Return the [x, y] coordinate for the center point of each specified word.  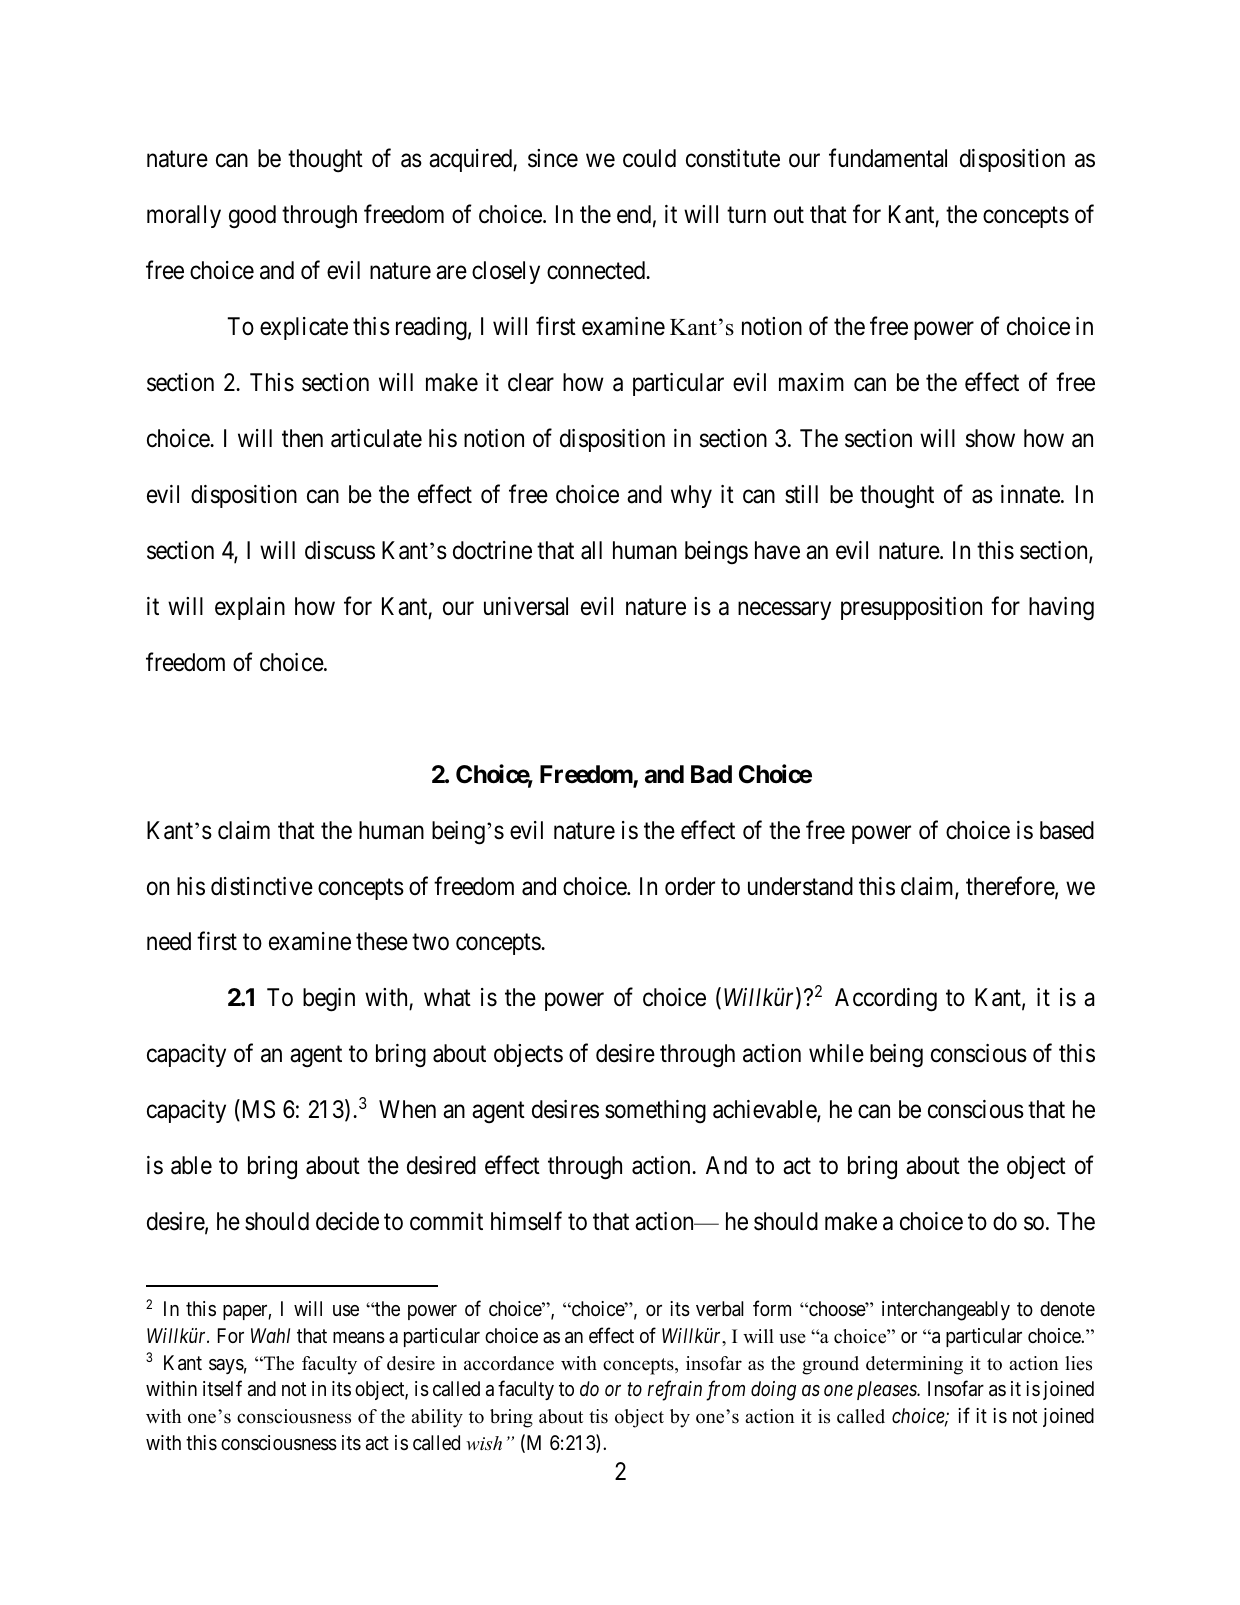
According [886, 1000]
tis [598, 1416]
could [649, 158]
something [655, 1112]
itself [222, 1388]
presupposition [911, 608]
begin [329, 1000]
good [252, 217]
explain [250, 608]
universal [526, 606]
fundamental [888, 158]
